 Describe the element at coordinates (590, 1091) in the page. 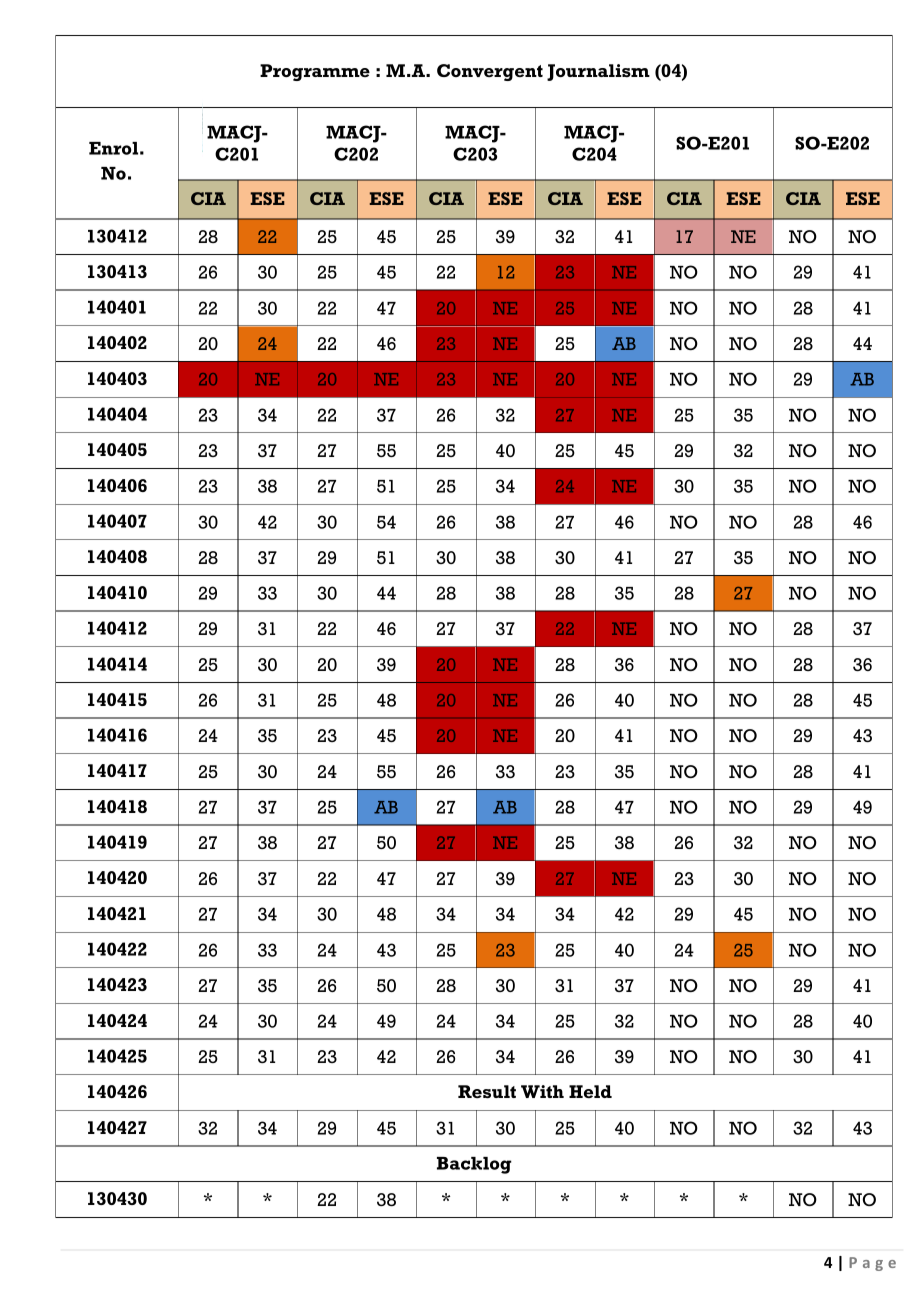

I see `Held` at that location.
